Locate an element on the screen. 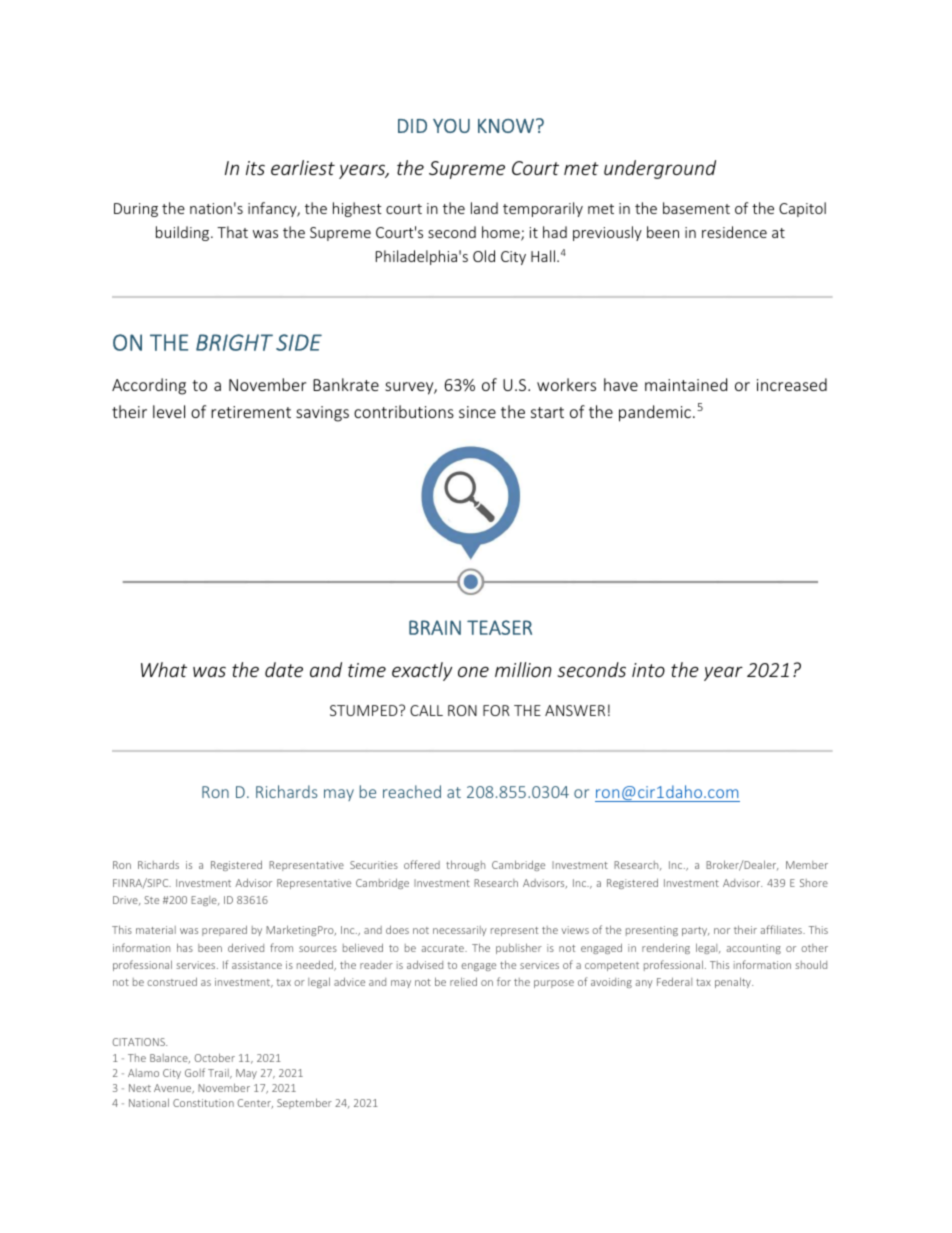 This screenshot has width=952, height=1233. relied is located at coordinates (463, 981).
